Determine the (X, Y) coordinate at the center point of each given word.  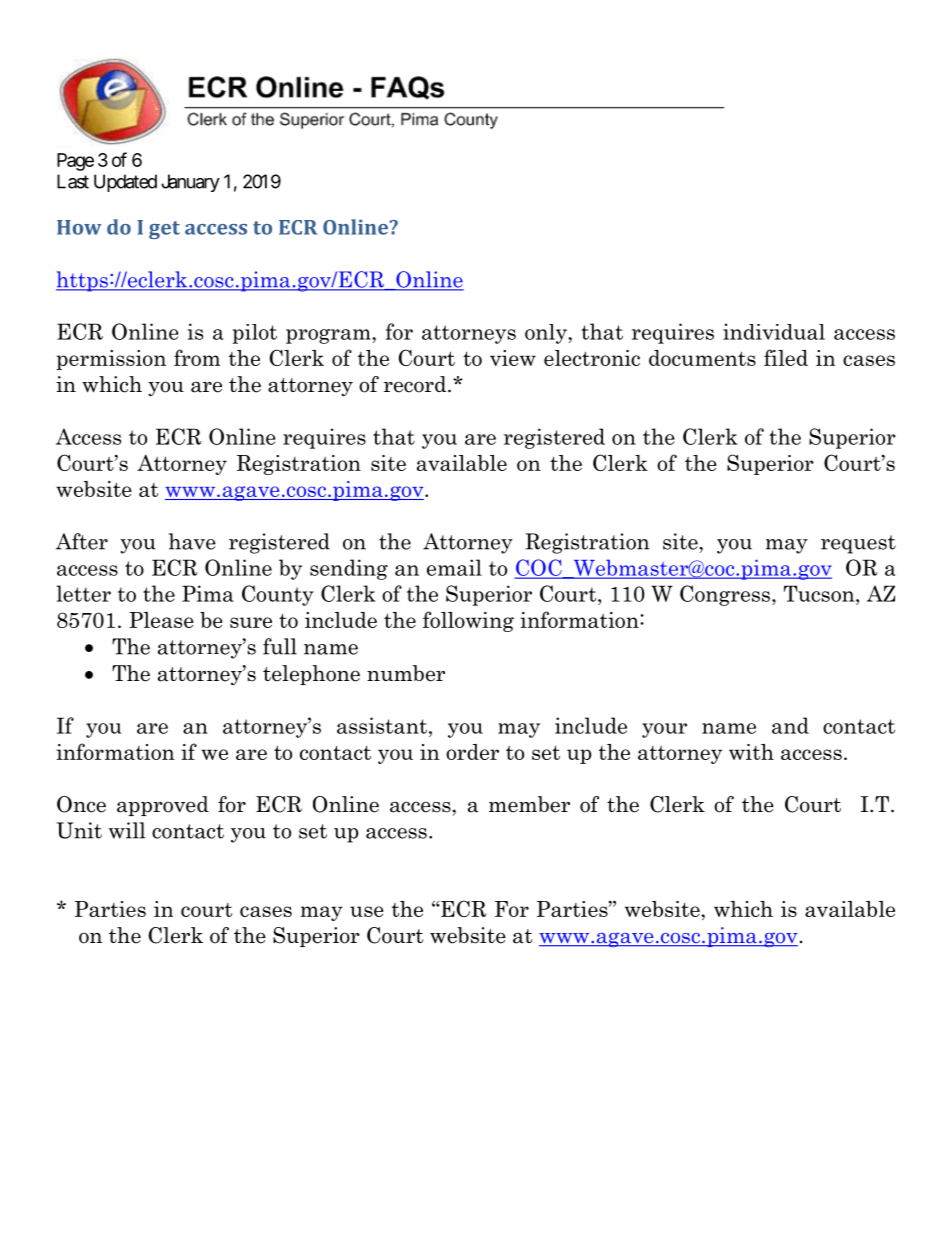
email (454, 567)
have (192, 541)
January (190, 183)
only (547, 334)
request (858, 544)
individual (774, 331)
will (127, 830)
